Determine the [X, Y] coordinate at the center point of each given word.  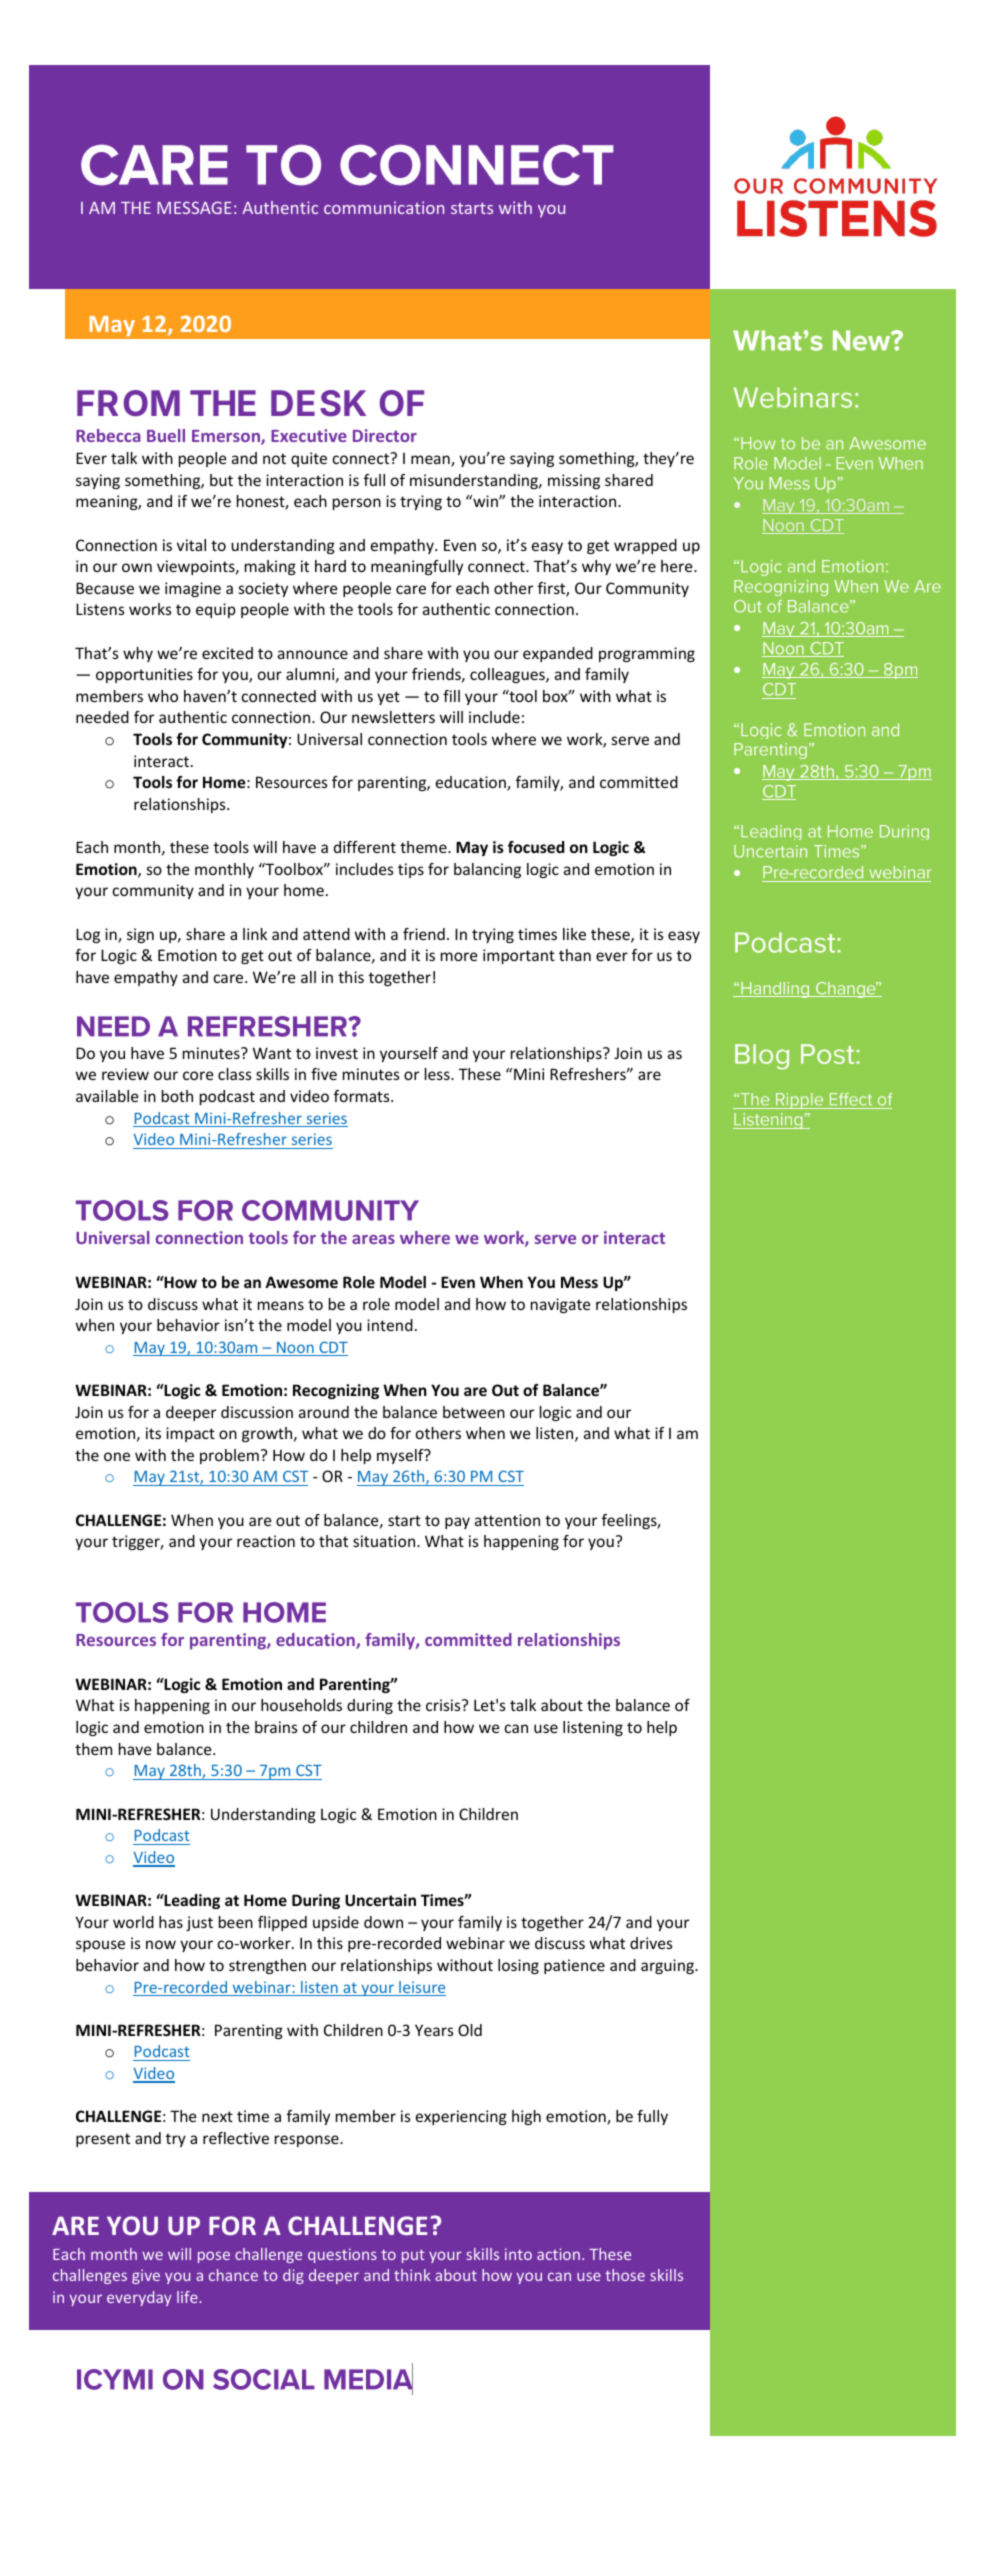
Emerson [227, 437]
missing [574, 481]
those [625, 2275]
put [413, 2256]
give [146, 2276]
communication [384, 207]
